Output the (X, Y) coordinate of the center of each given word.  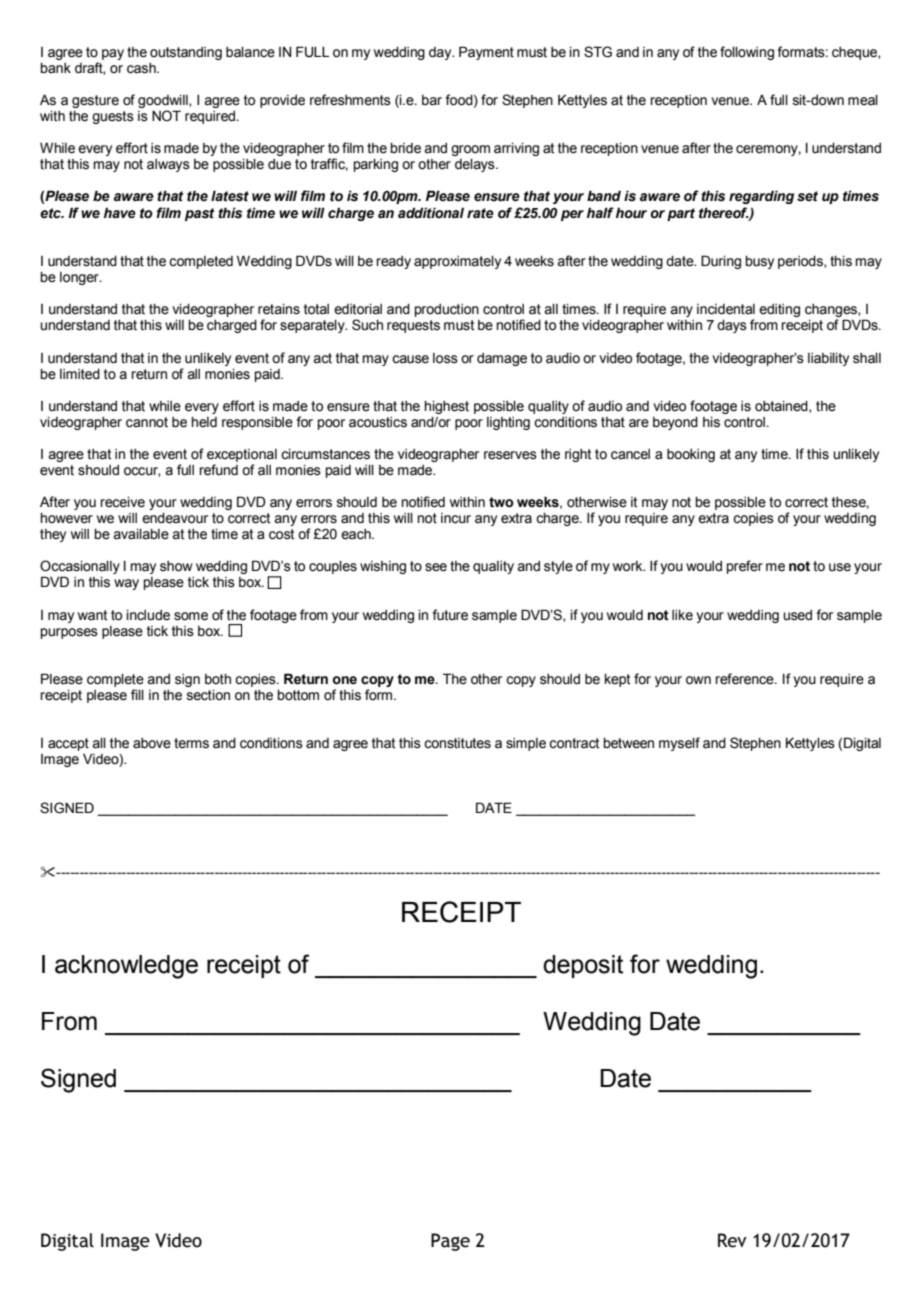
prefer (745, 567)
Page (450, 1242)
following (747, 53)
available (141, 534)
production (447, 310)
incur (456, 518)
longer (80, 278)
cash (142, 68)
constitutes (457, 743)
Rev (732, 1240)
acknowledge (126, 967)
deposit (583, 966)
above (152, 743)
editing (779, 310)
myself (679, 744)
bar (432, 100)
